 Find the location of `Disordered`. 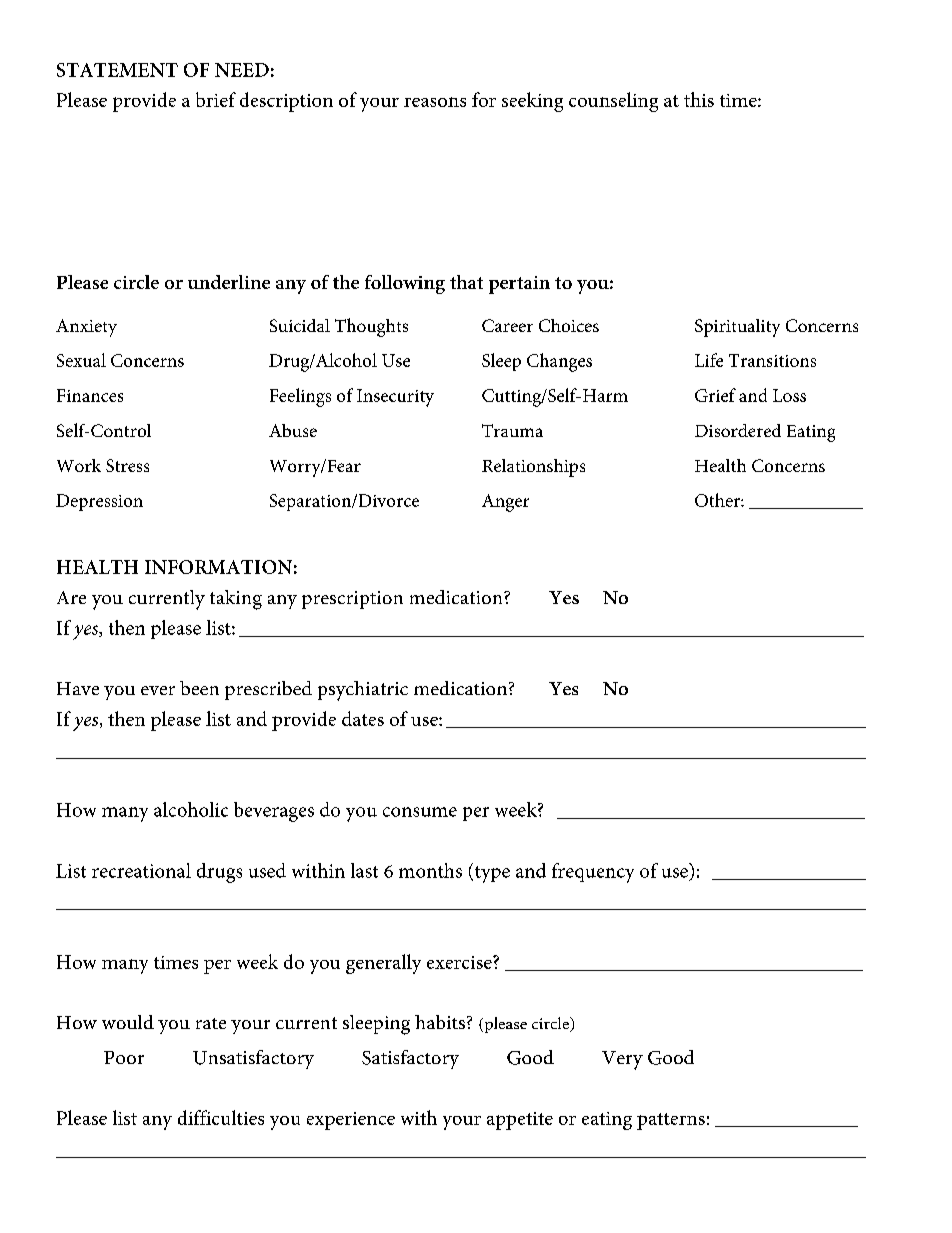

Disordered is located at coordinates (738, 430).
